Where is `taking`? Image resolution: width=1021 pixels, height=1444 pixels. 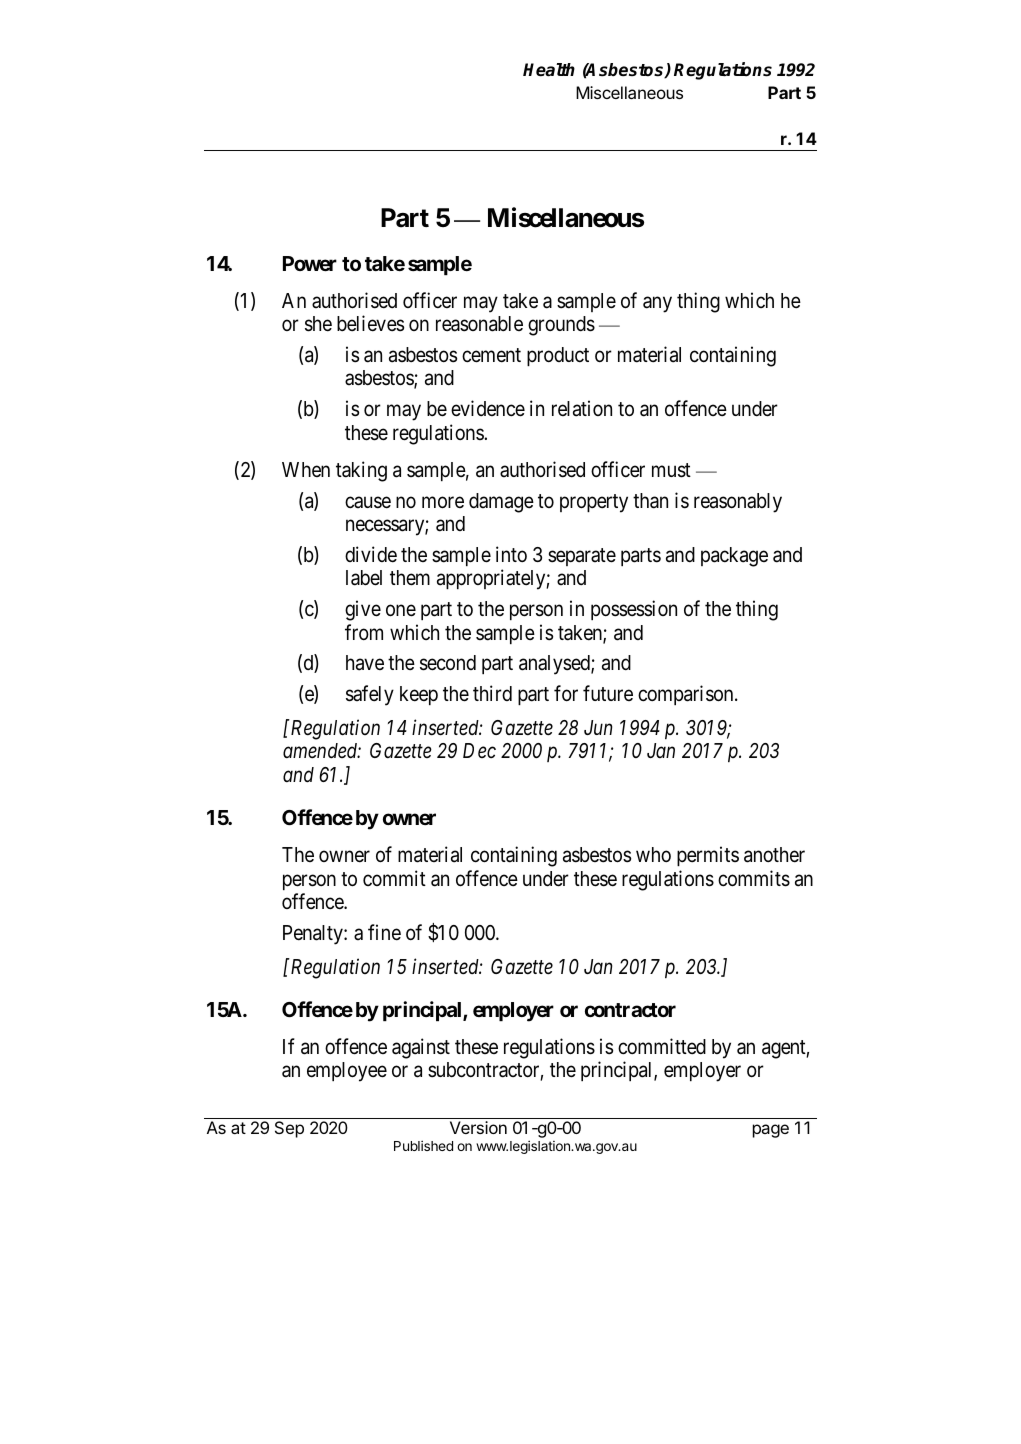 taking is located at coordinates (361, 471).
